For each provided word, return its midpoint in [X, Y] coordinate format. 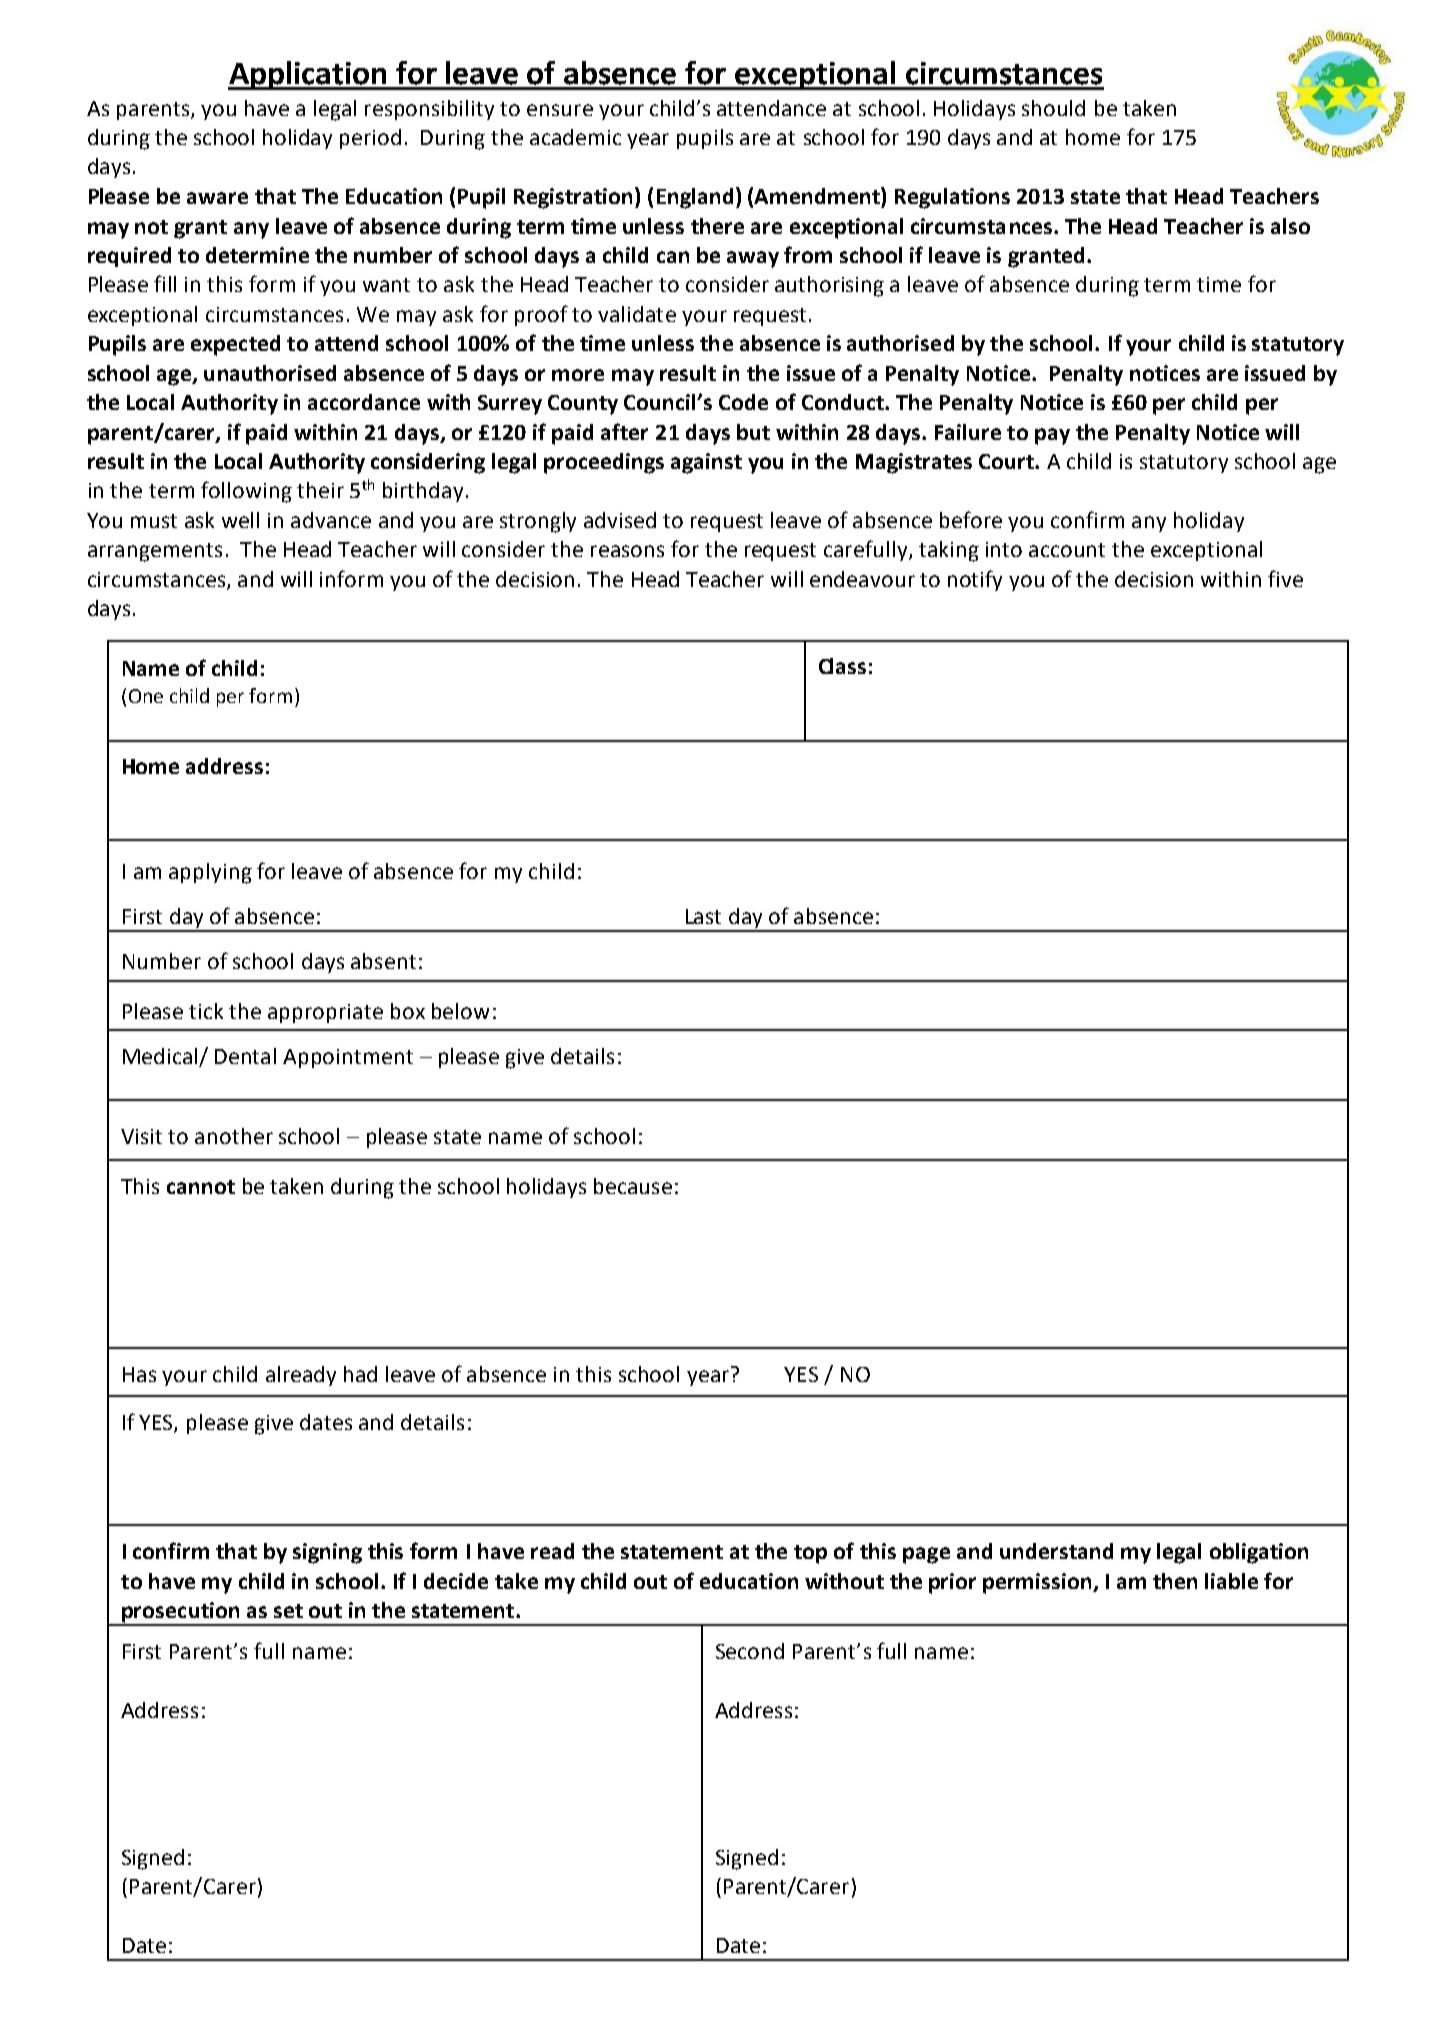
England [695, 198]
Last [703, 916]
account [1067, 550]
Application [308, 75]
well [240, 520]
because [633, 1186]
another [234, 1136]
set [288, 1611]
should [1053, 108]
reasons [627, 551]
